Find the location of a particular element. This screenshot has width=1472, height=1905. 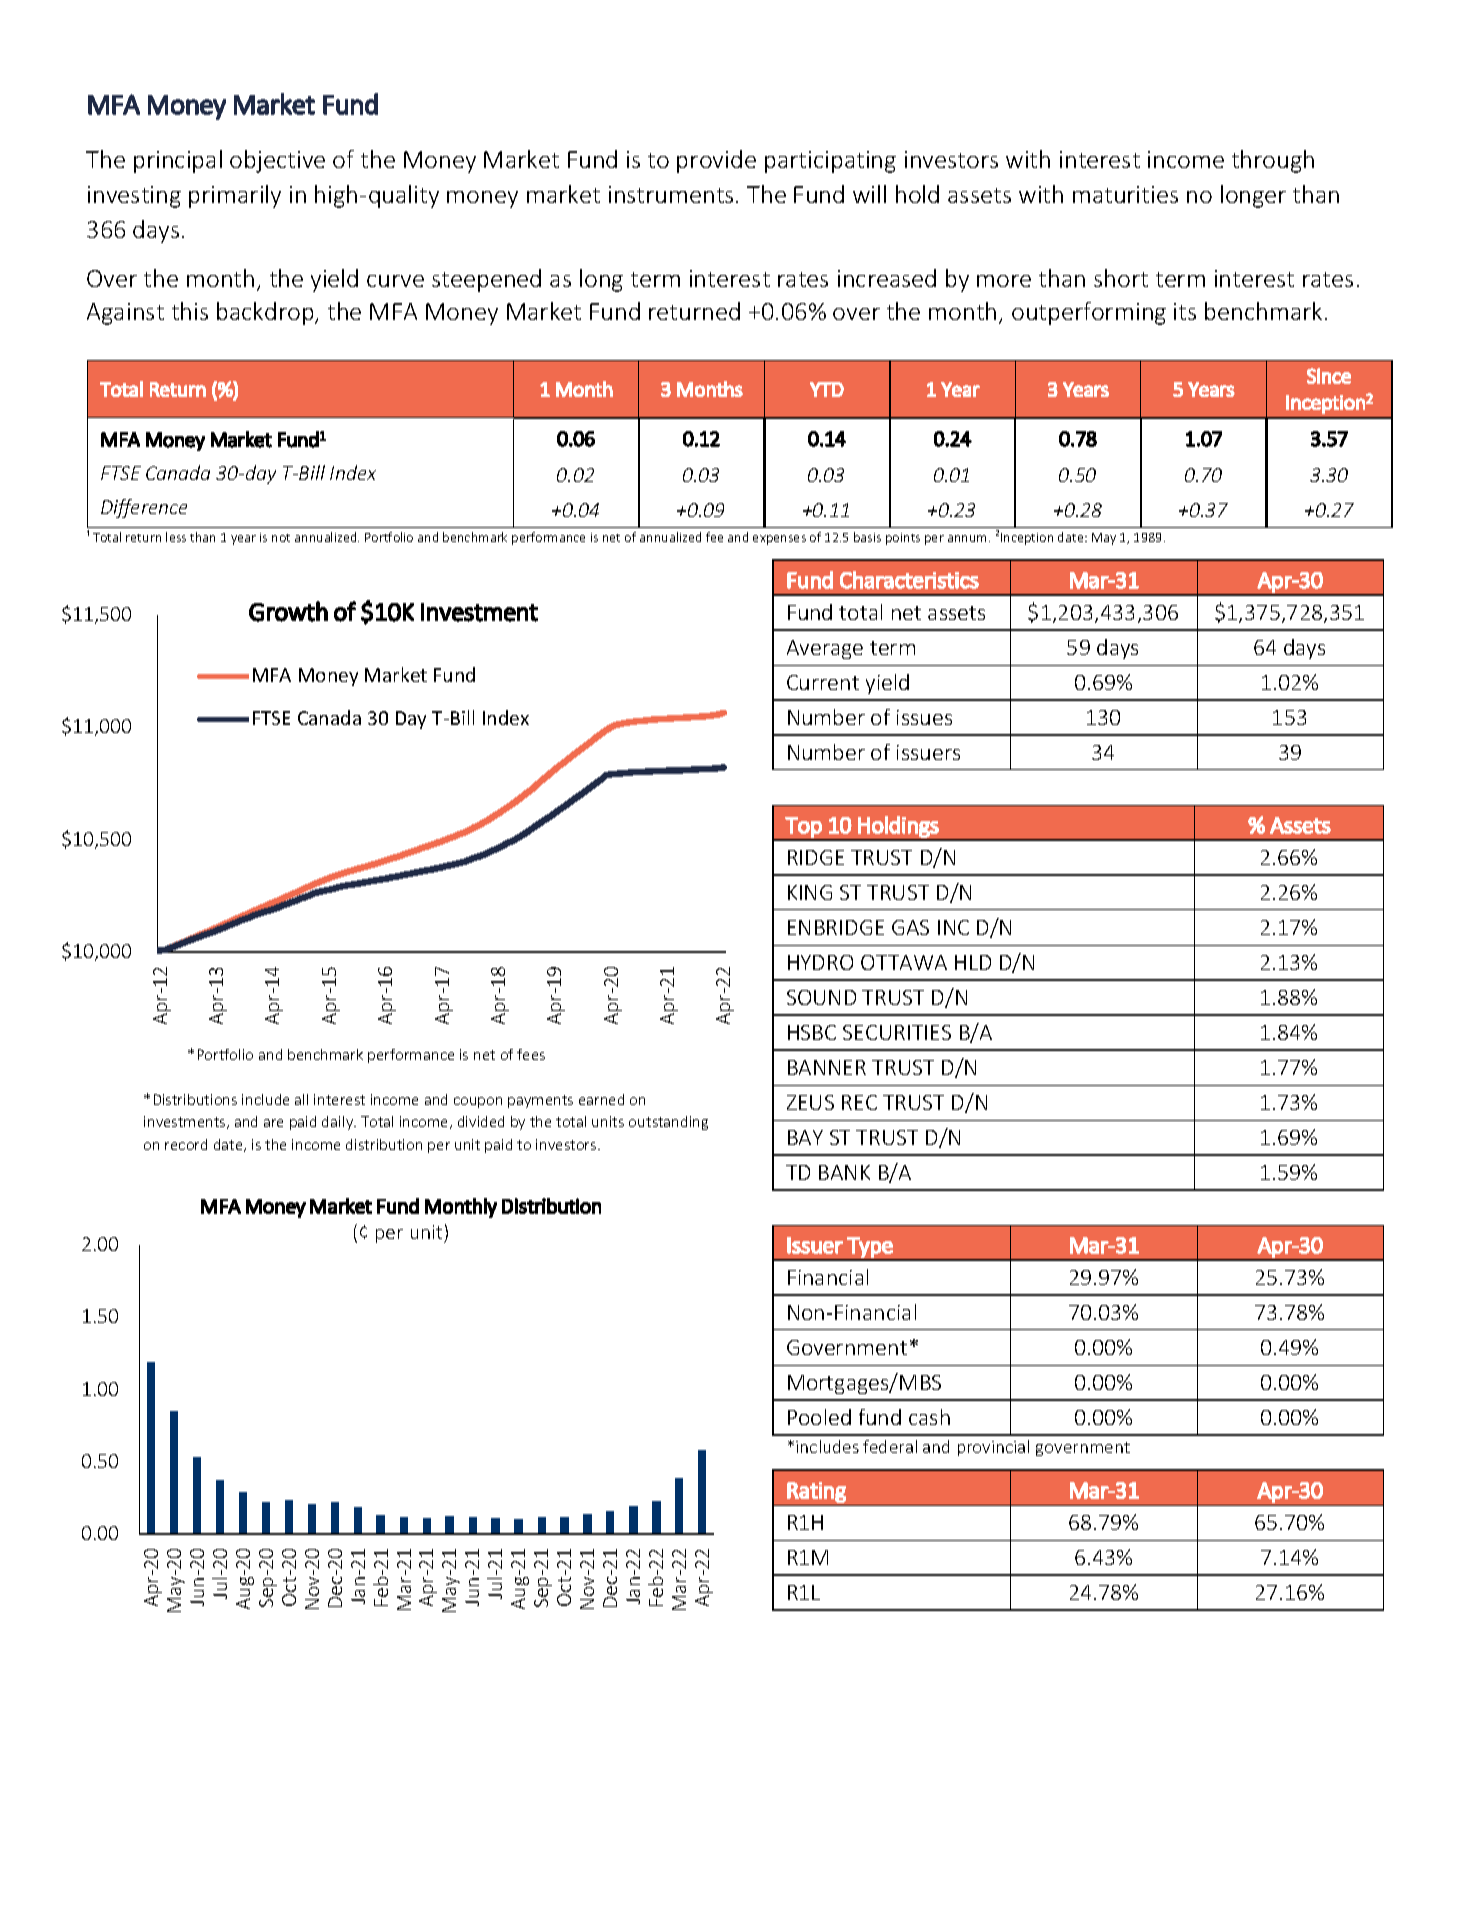

through is located at coordinates (1273, 161).
